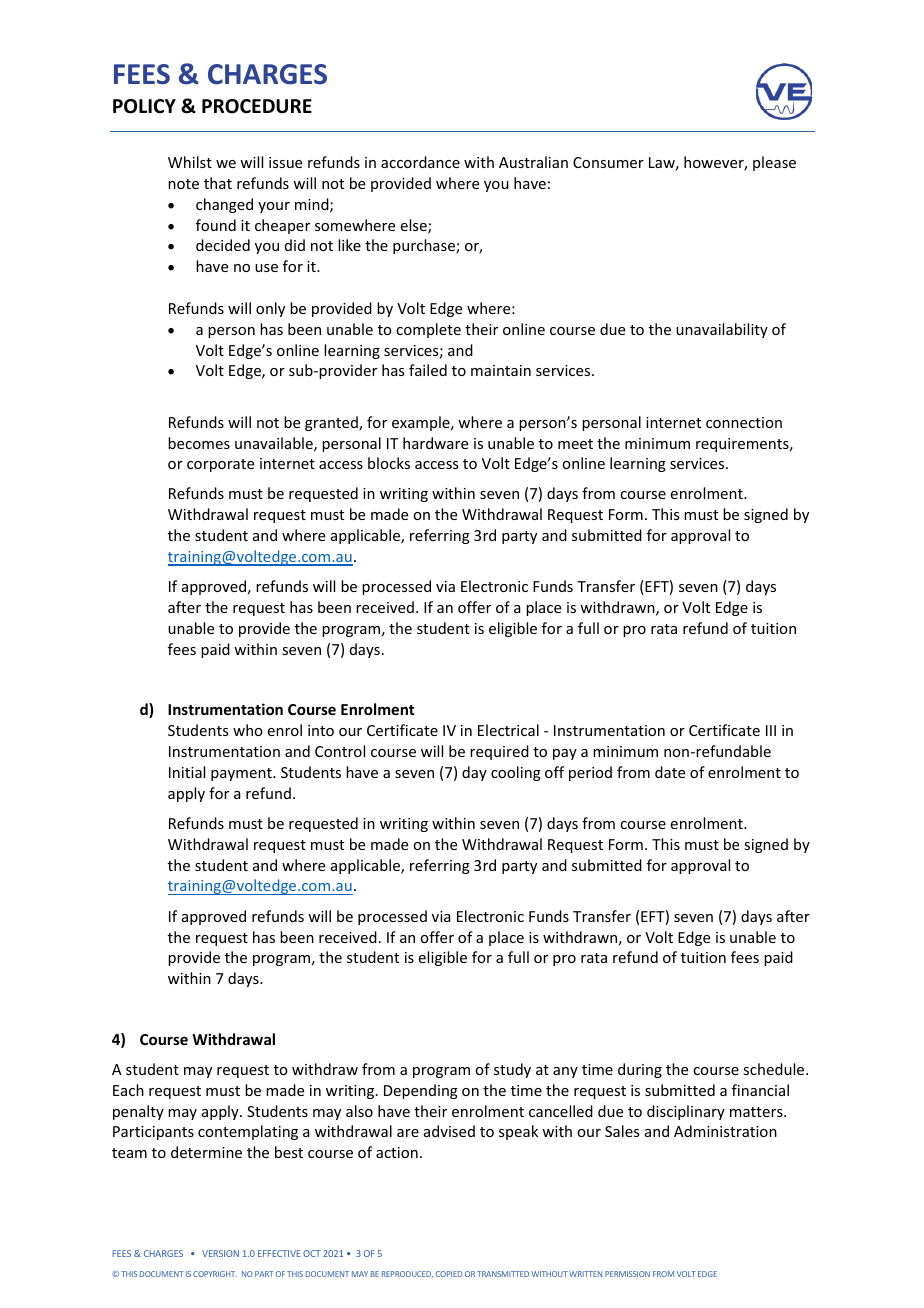  I want to click on please, so click(774, 163).
